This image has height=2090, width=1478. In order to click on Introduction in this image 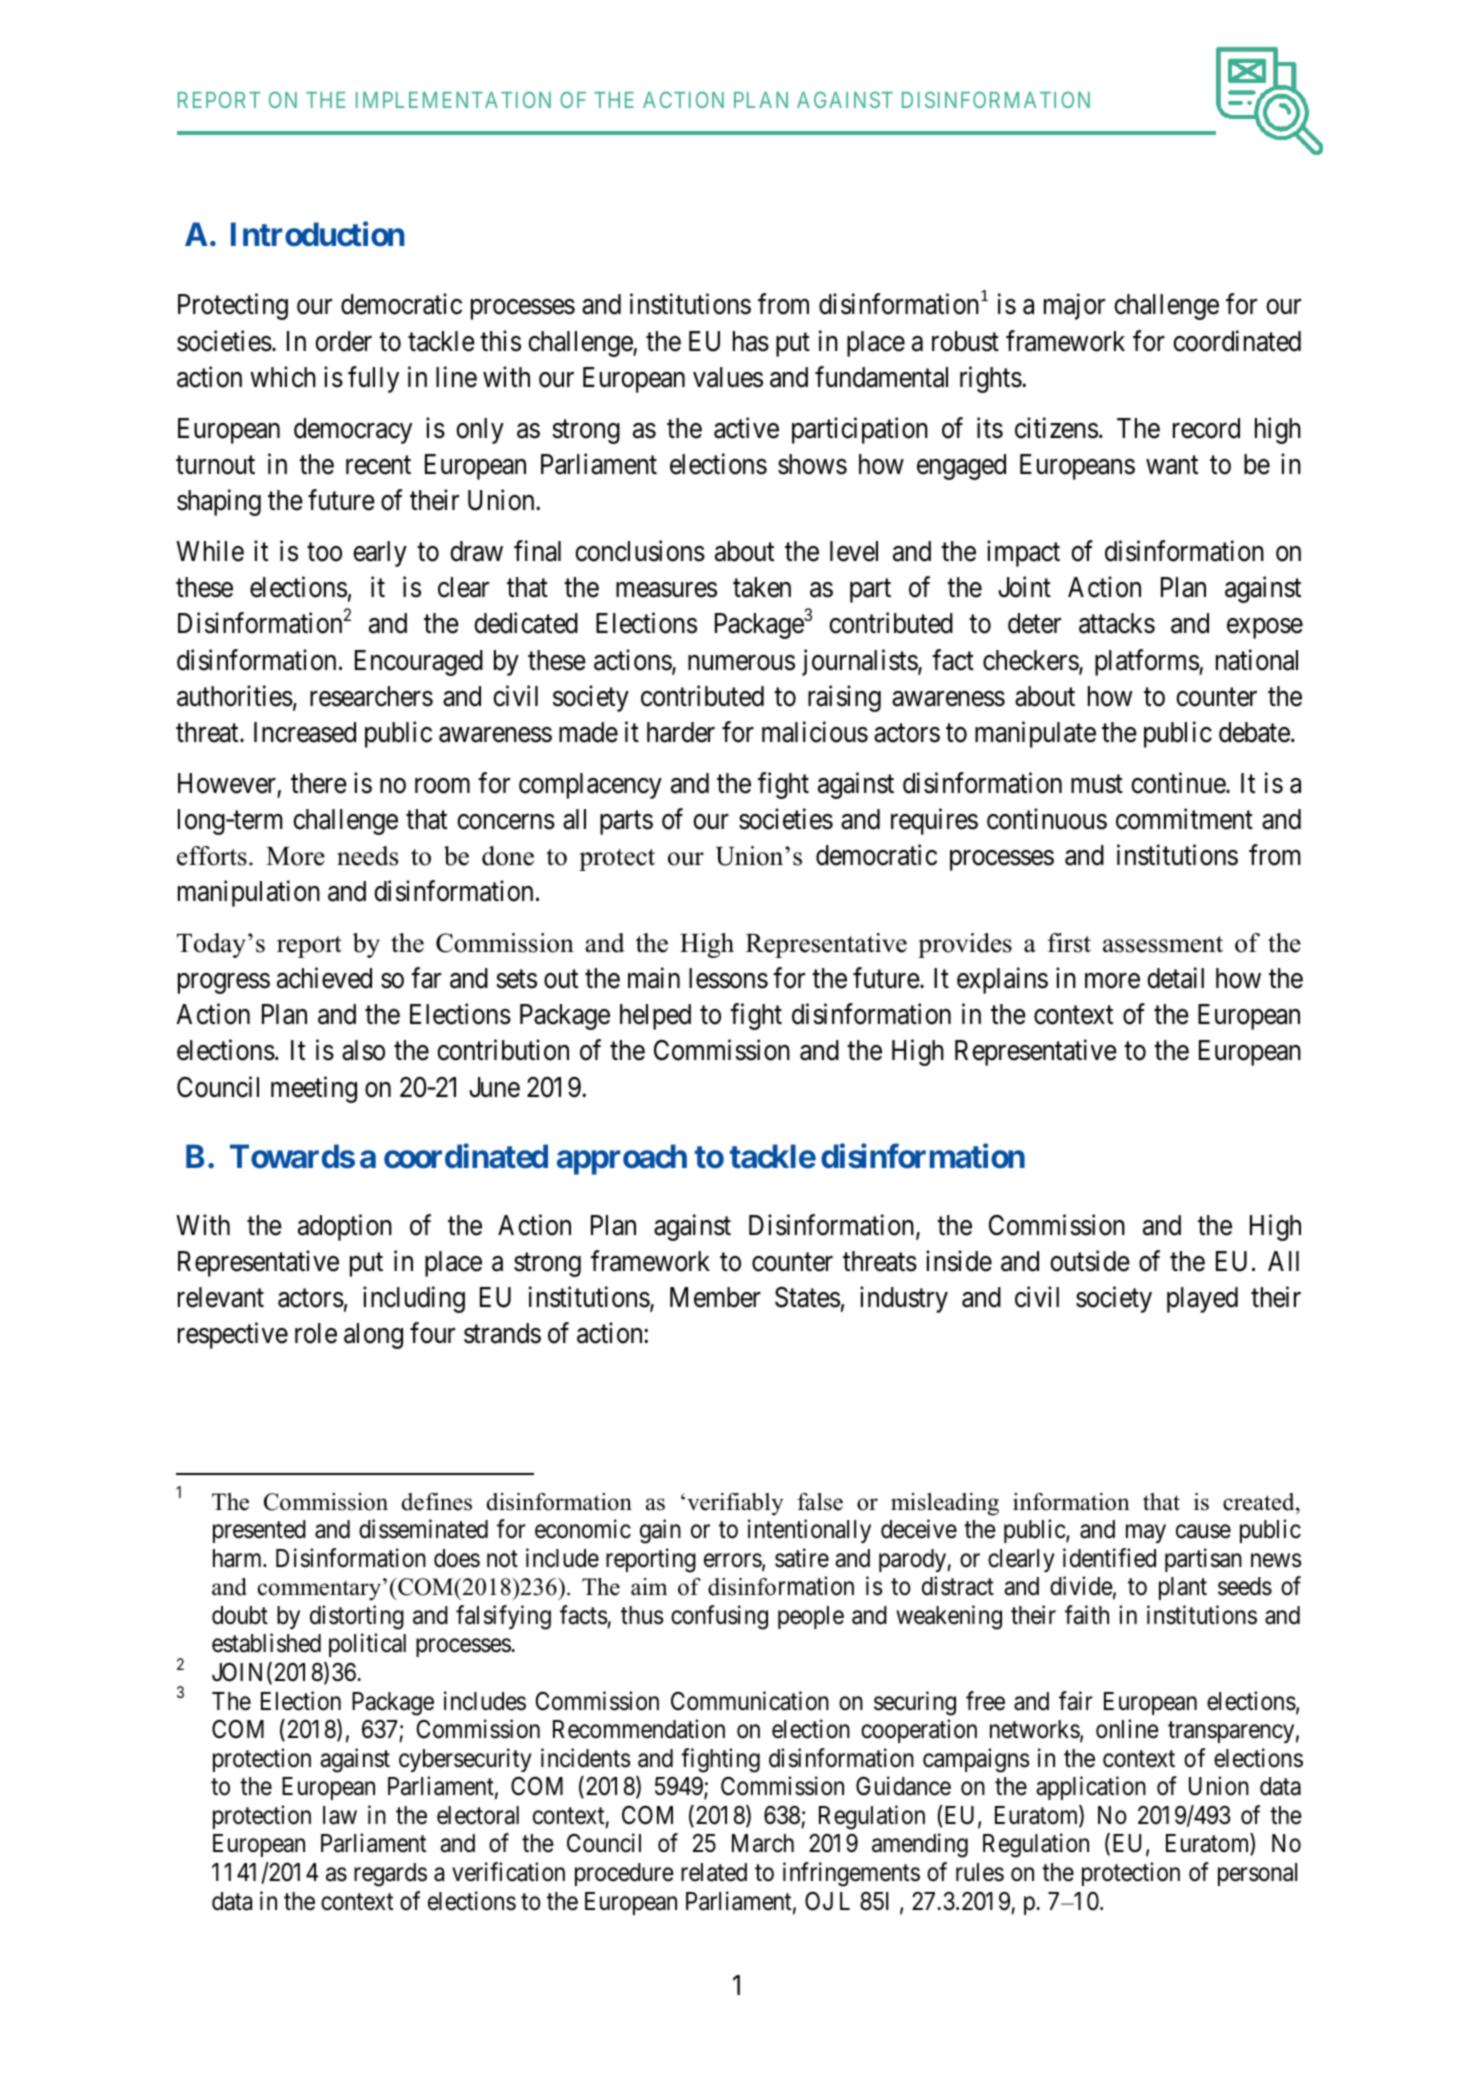, I will do `click(317, 234)`.
